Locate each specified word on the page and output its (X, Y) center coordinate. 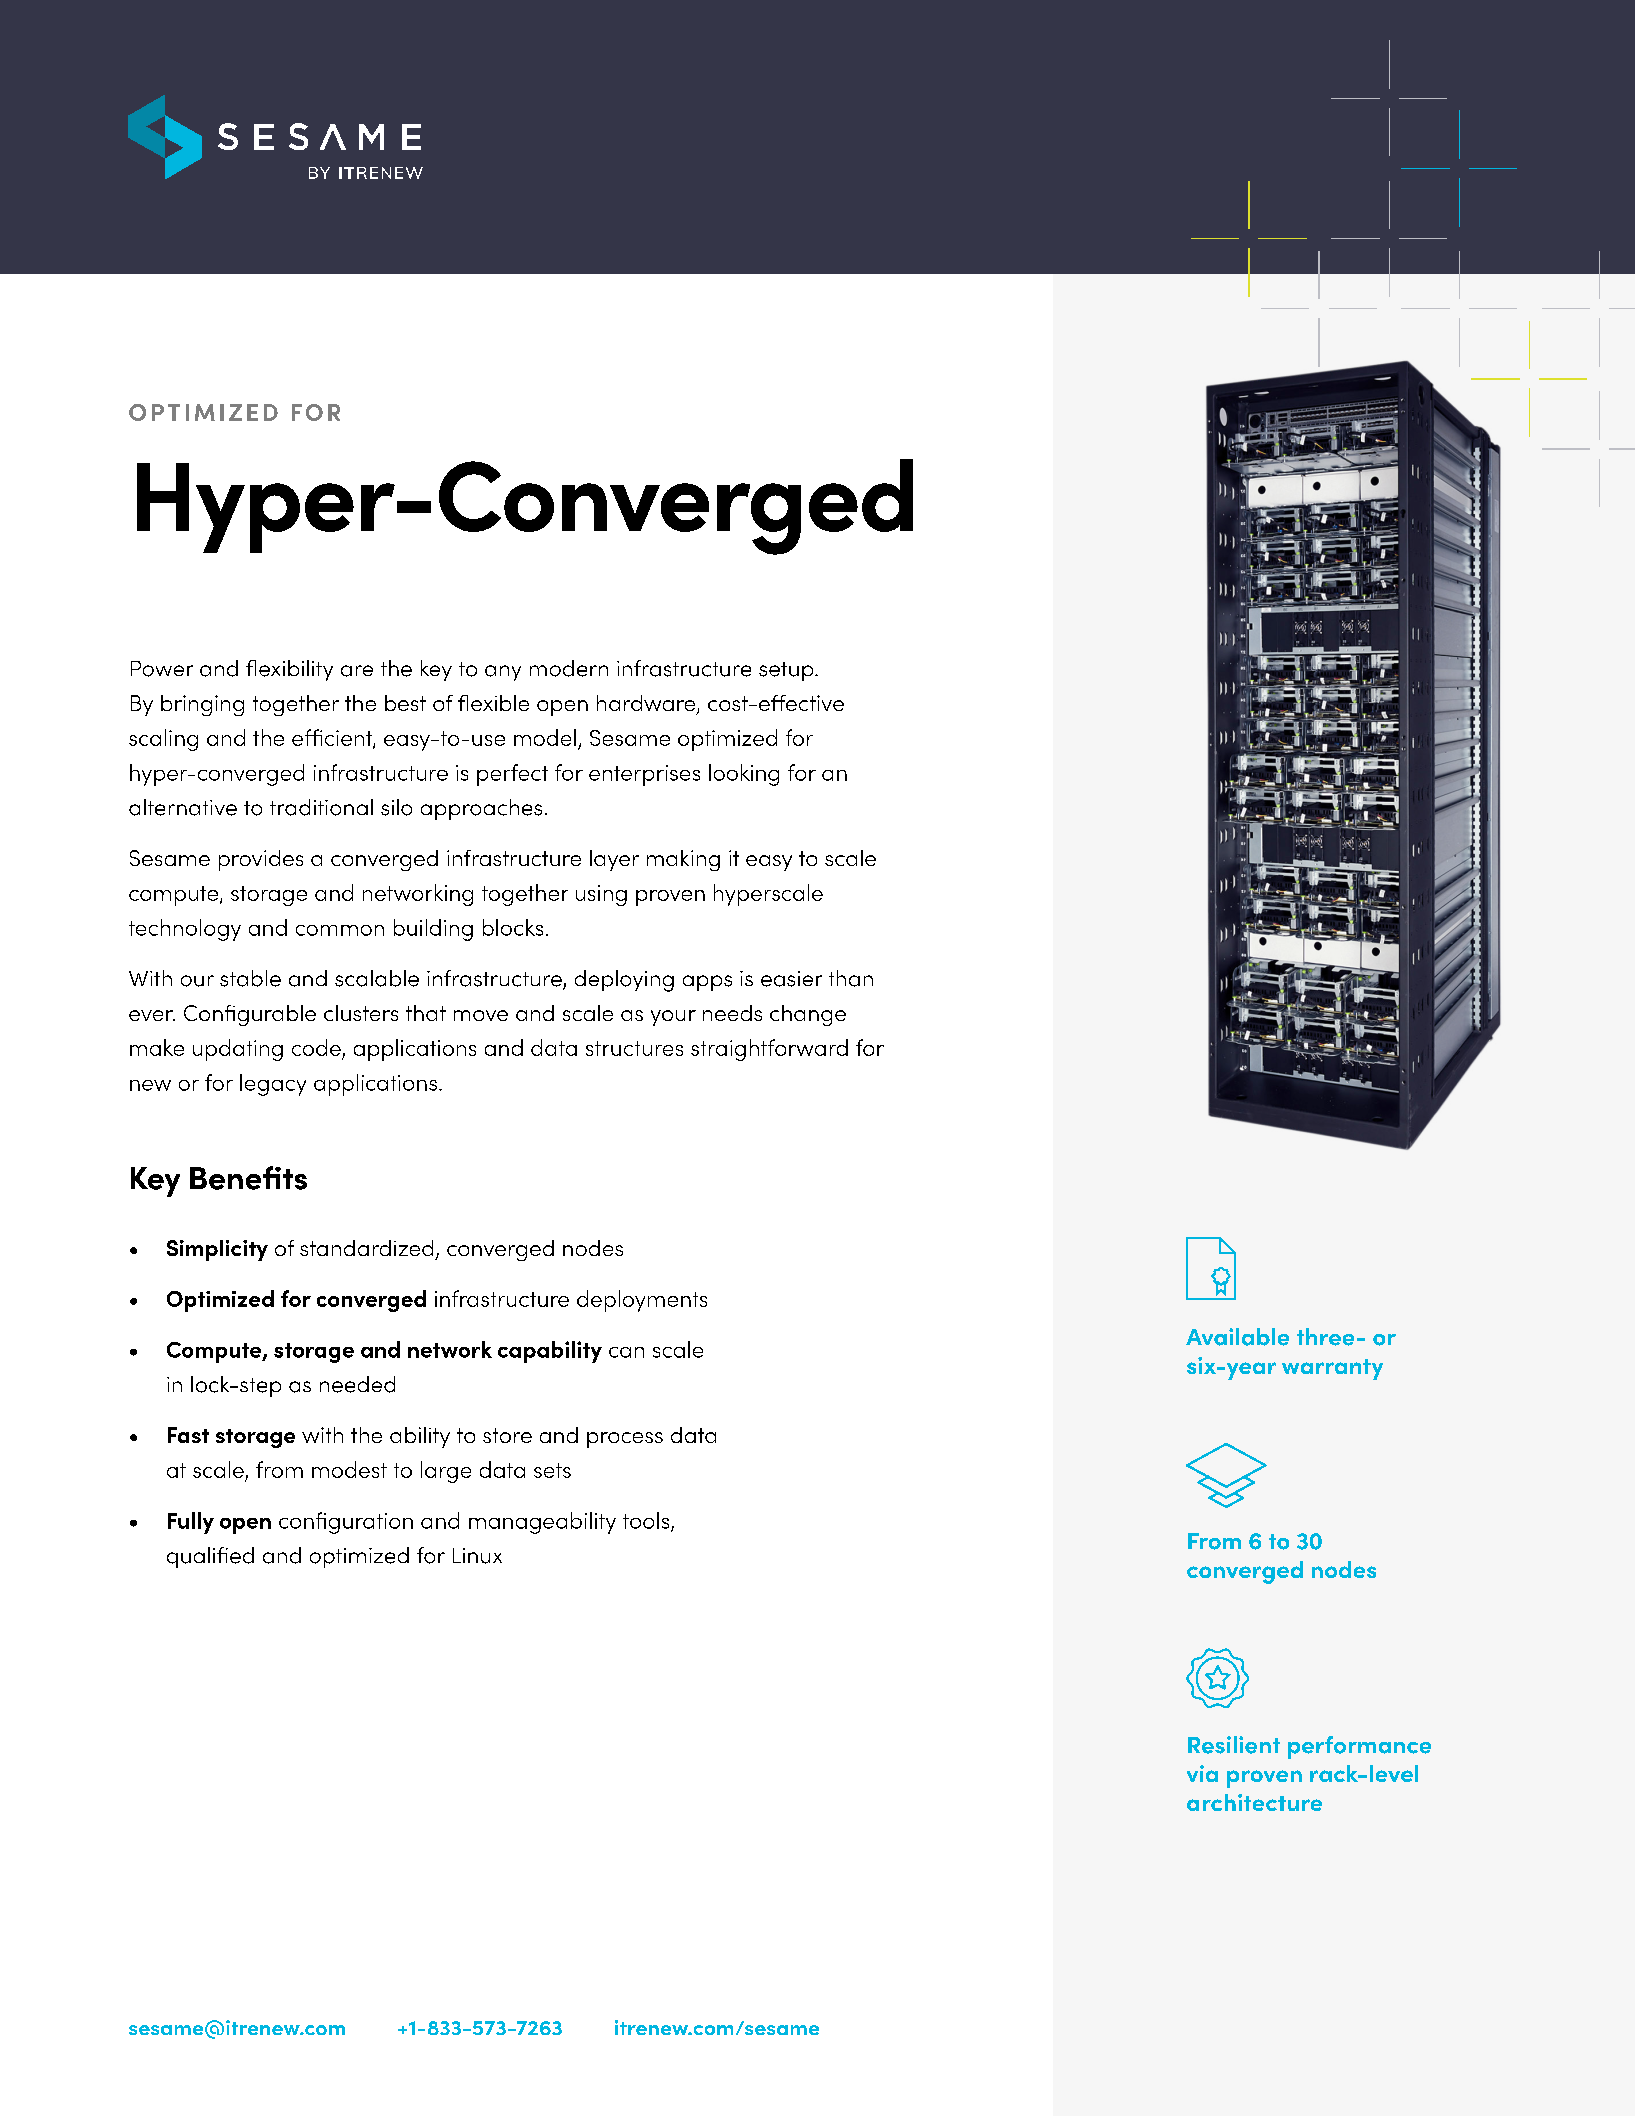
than (851, 978)
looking (744, 775)
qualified (210, 1557)
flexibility (289, 670)
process (625, 1440)
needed (357, 1384)
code (316, 1047)
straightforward (769, 1050)
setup (787, 671)
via (1202, 1773)
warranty (1332, 1369)
